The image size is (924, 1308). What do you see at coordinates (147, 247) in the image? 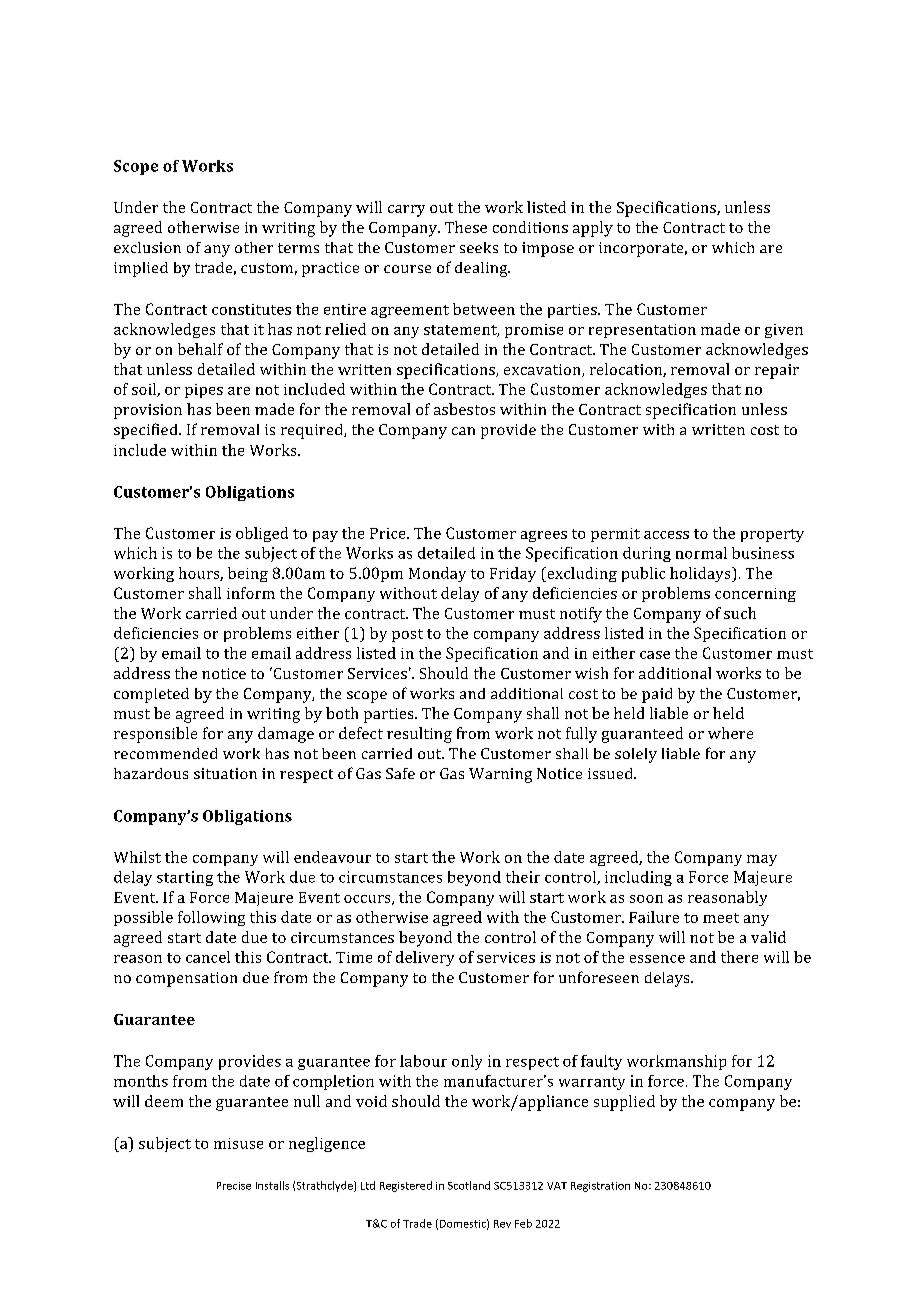
I see `exclusion` at bounding box center [147, 247].
